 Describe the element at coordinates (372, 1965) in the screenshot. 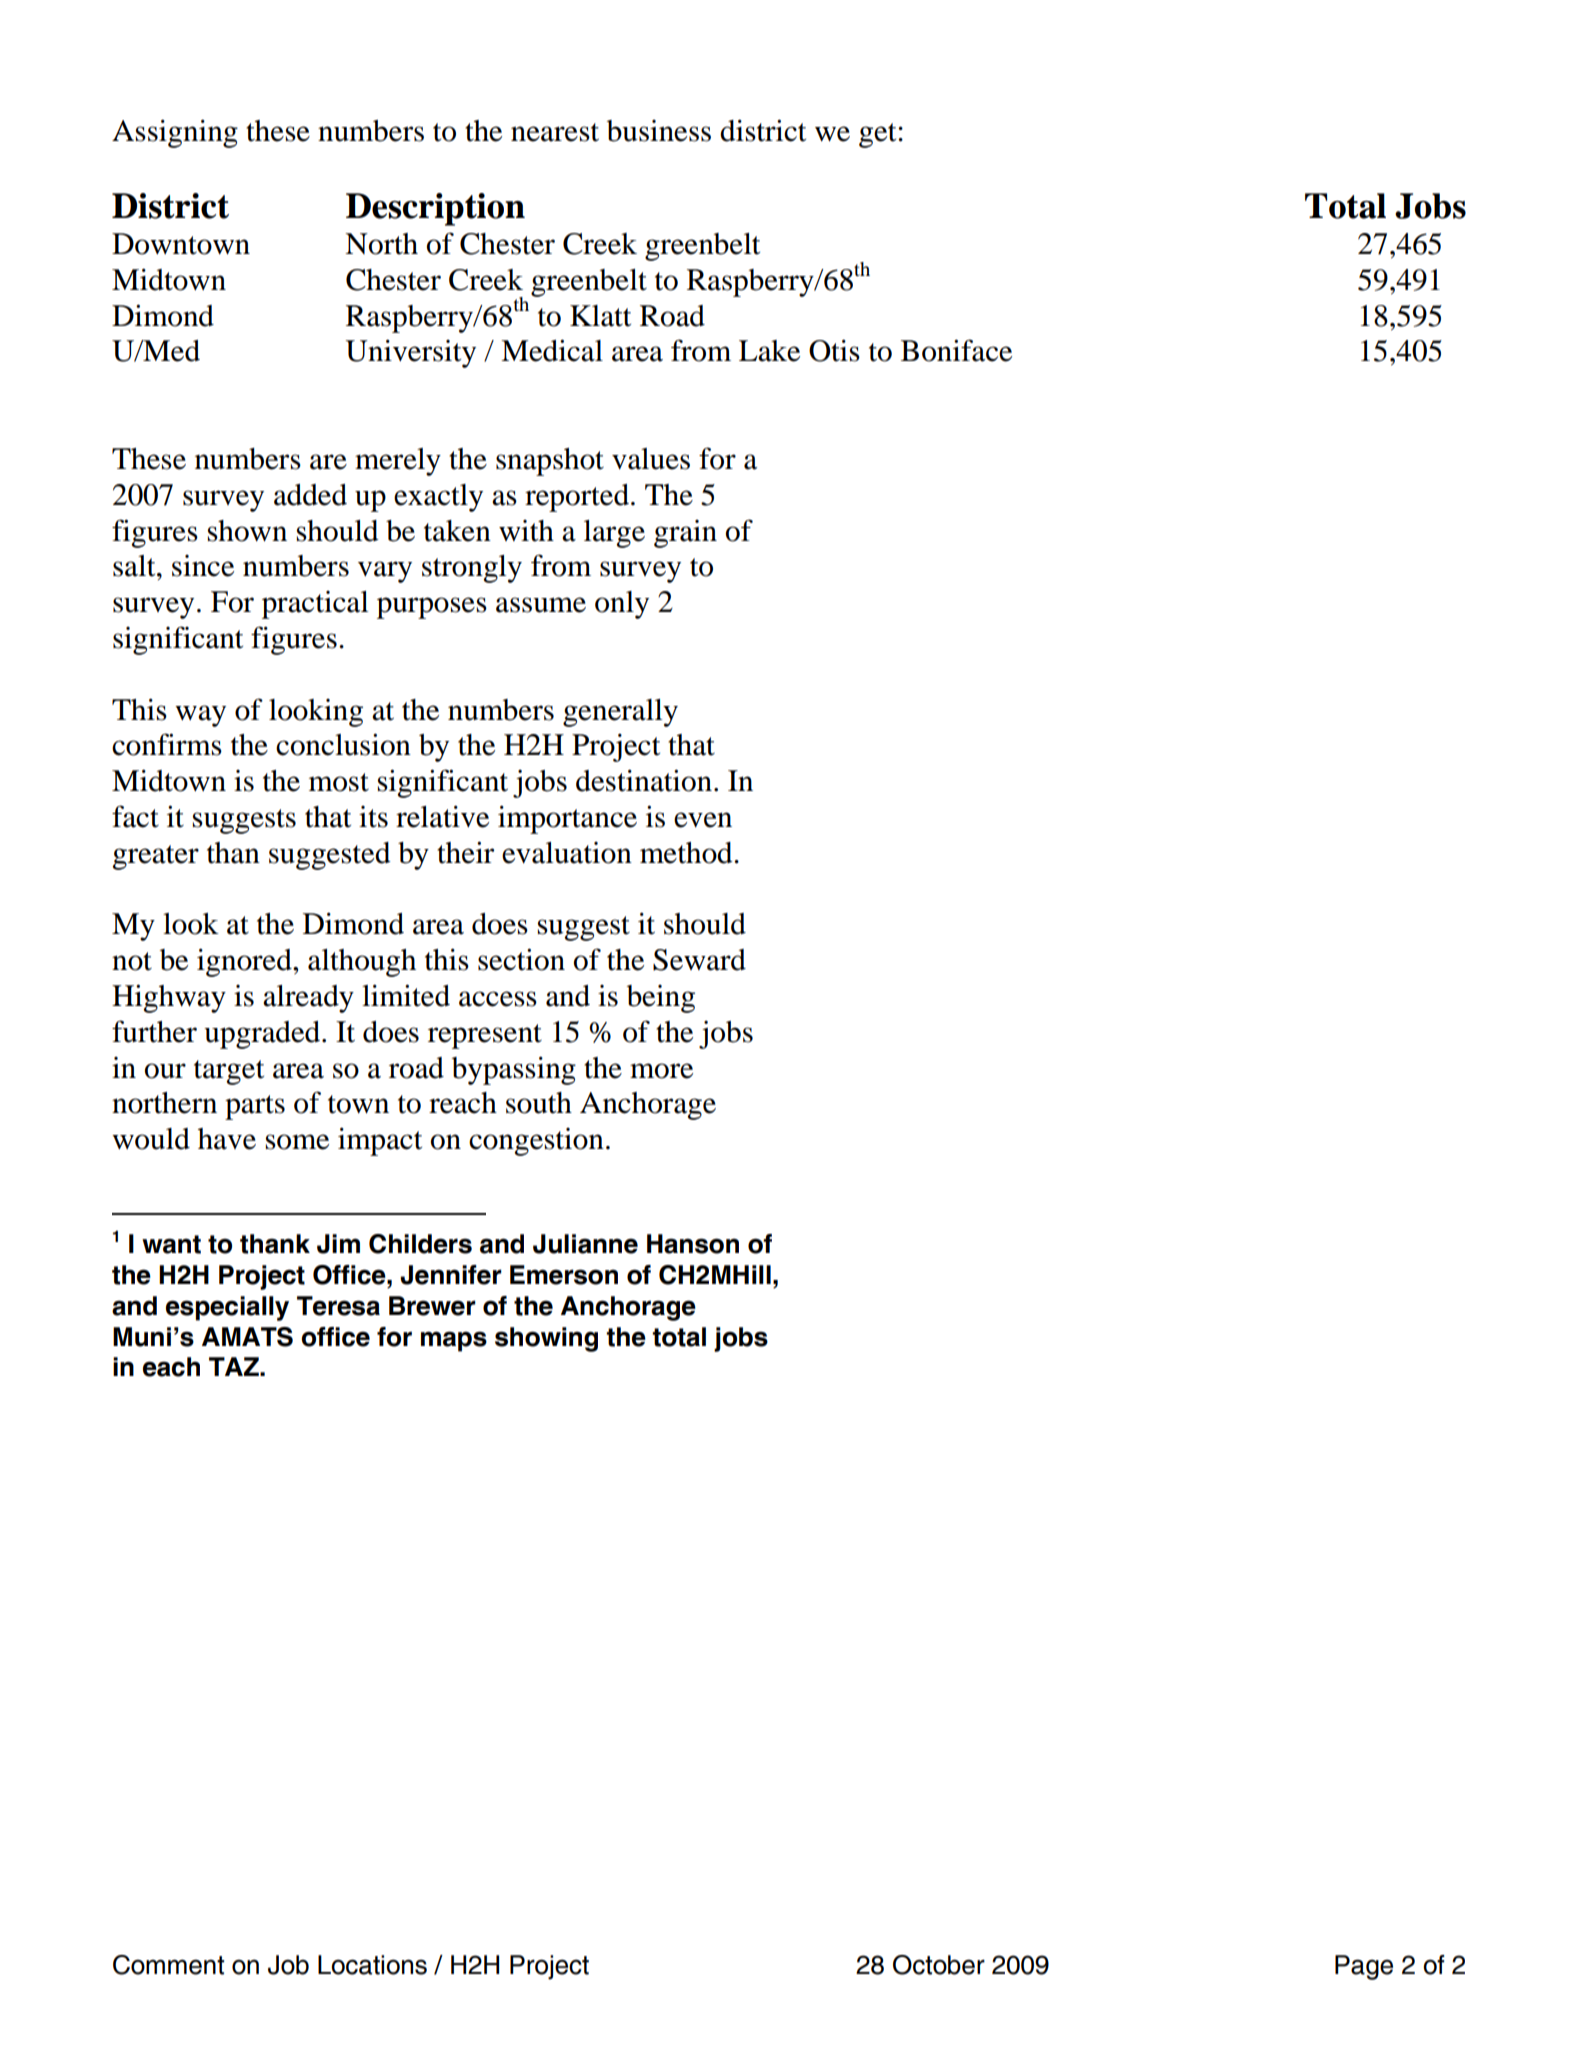

I see `Locations` at that location.
